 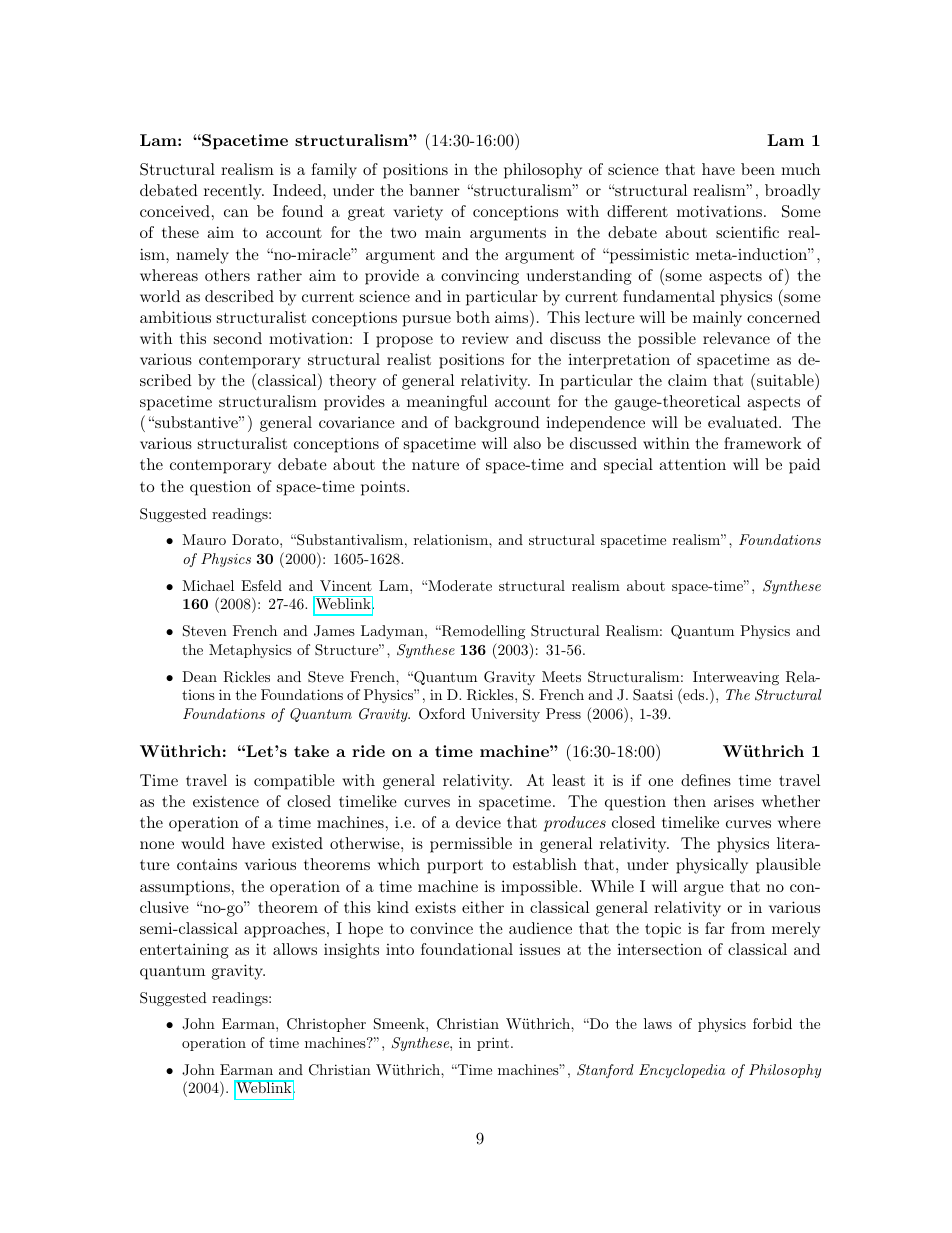 What do you see at coordinates (384, 488) in the page?
I see `points` at bounding box center [384, 488].
